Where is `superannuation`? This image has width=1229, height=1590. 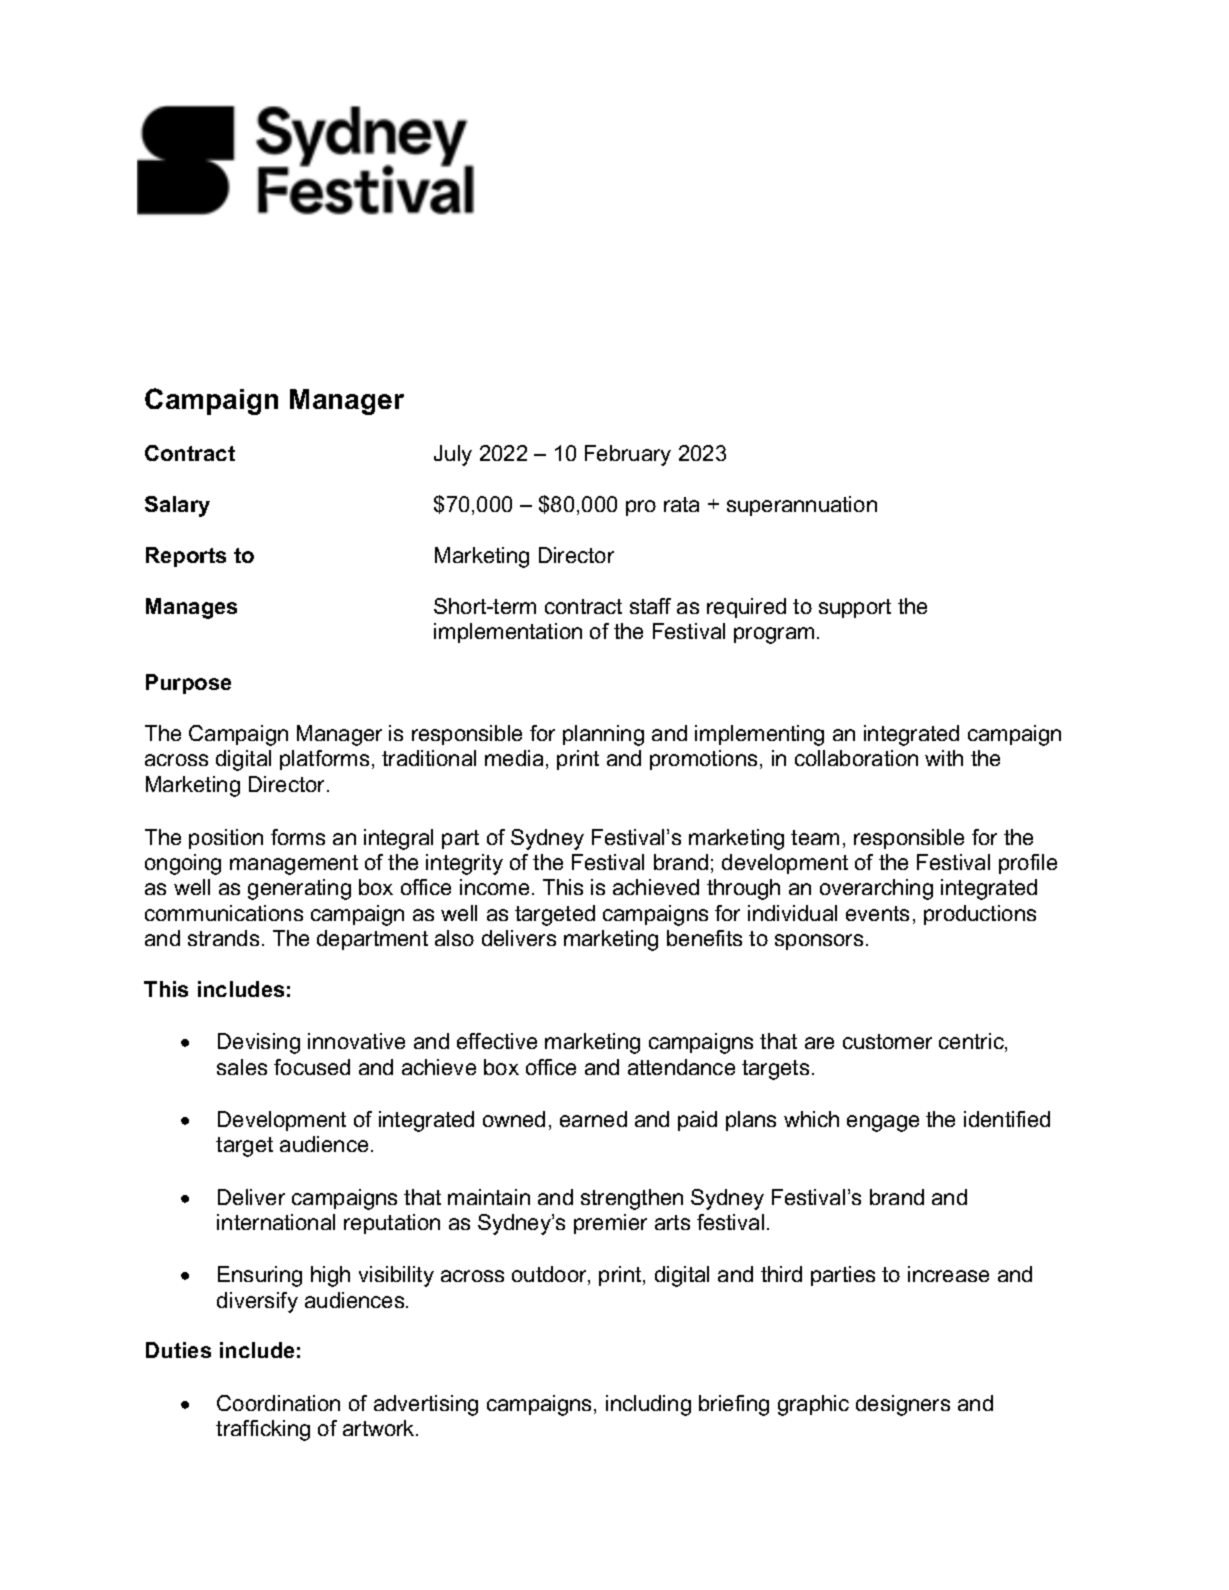
superannuation is located at coordinates (802, 506).
